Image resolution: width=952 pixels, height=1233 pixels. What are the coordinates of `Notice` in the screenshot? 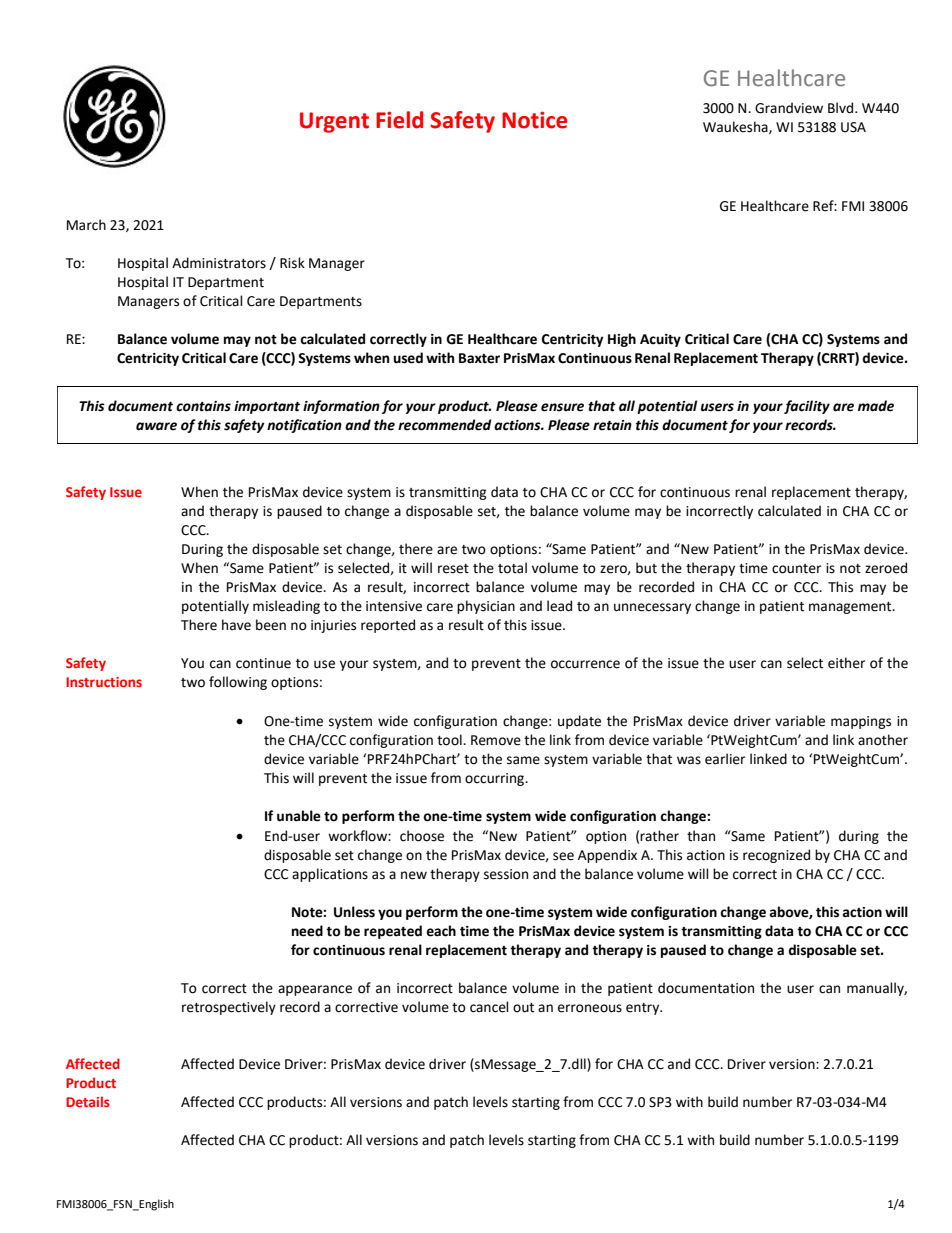 It's located at (534, 120).
